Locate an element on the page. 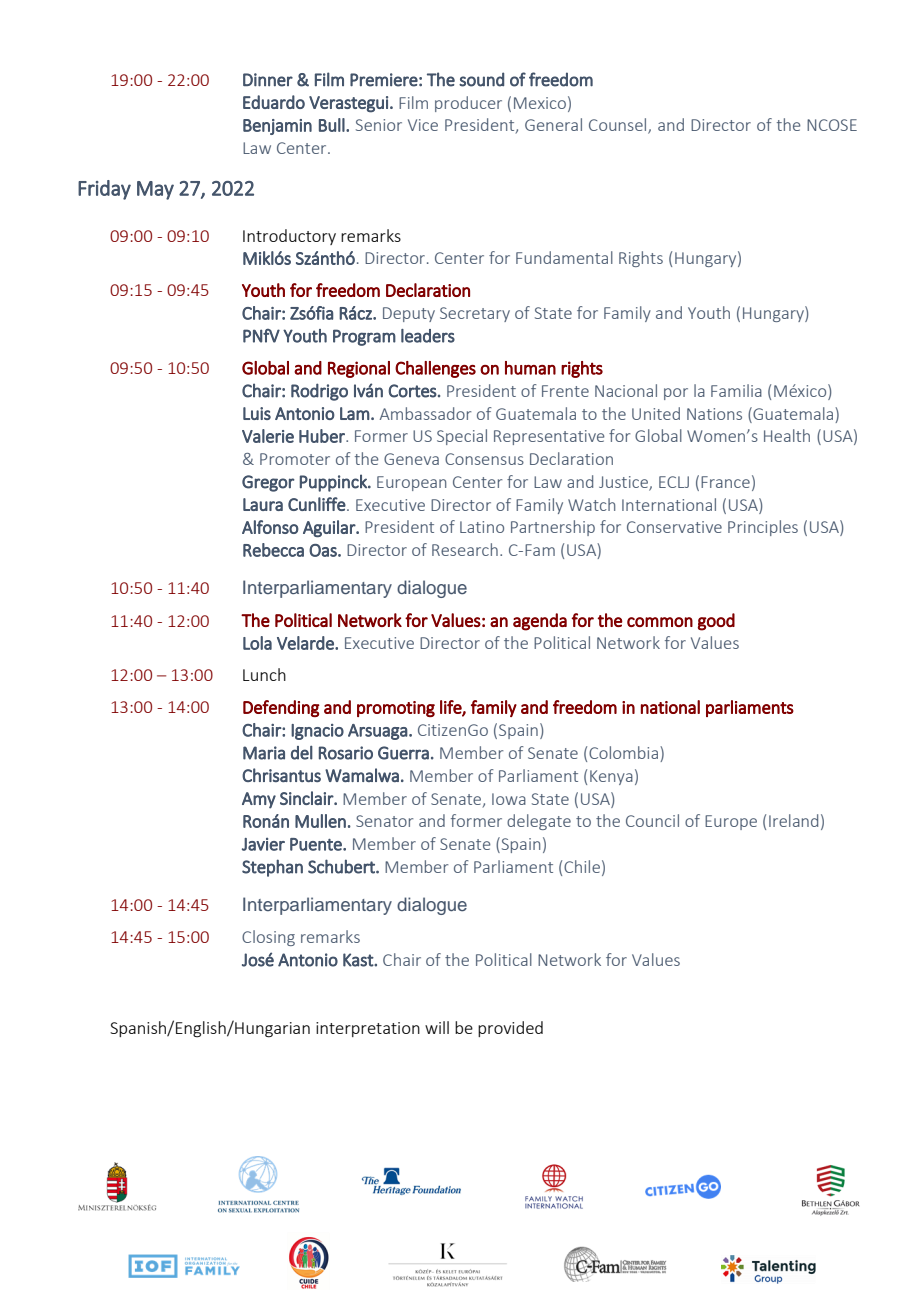  Research is located at coordinates (465, 549).
